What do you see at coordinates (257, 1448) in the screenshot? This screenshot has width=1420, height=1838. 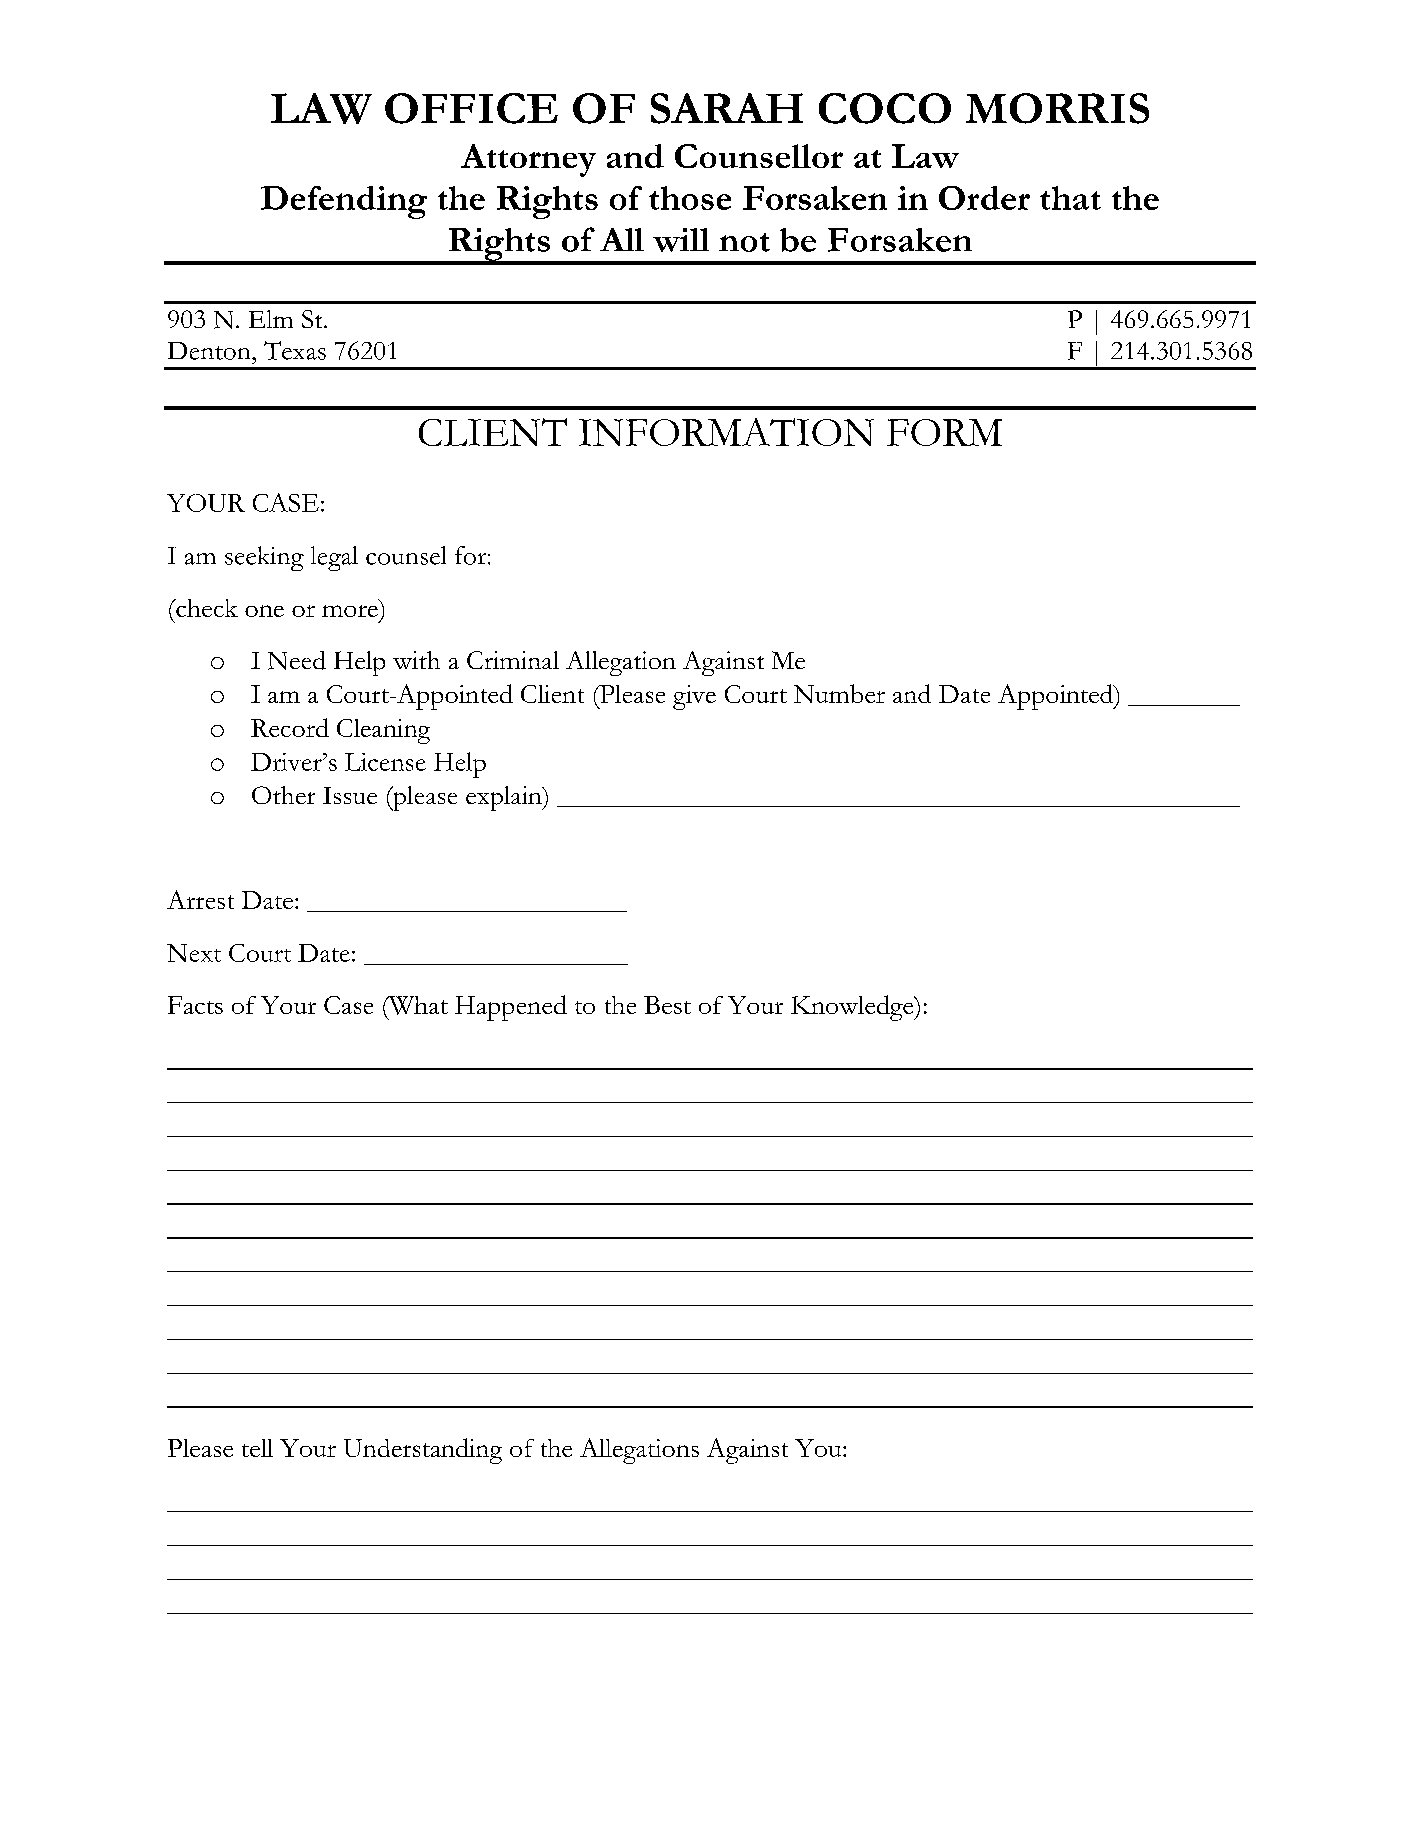 I see `tell` at bounding box center [257, 1448].
